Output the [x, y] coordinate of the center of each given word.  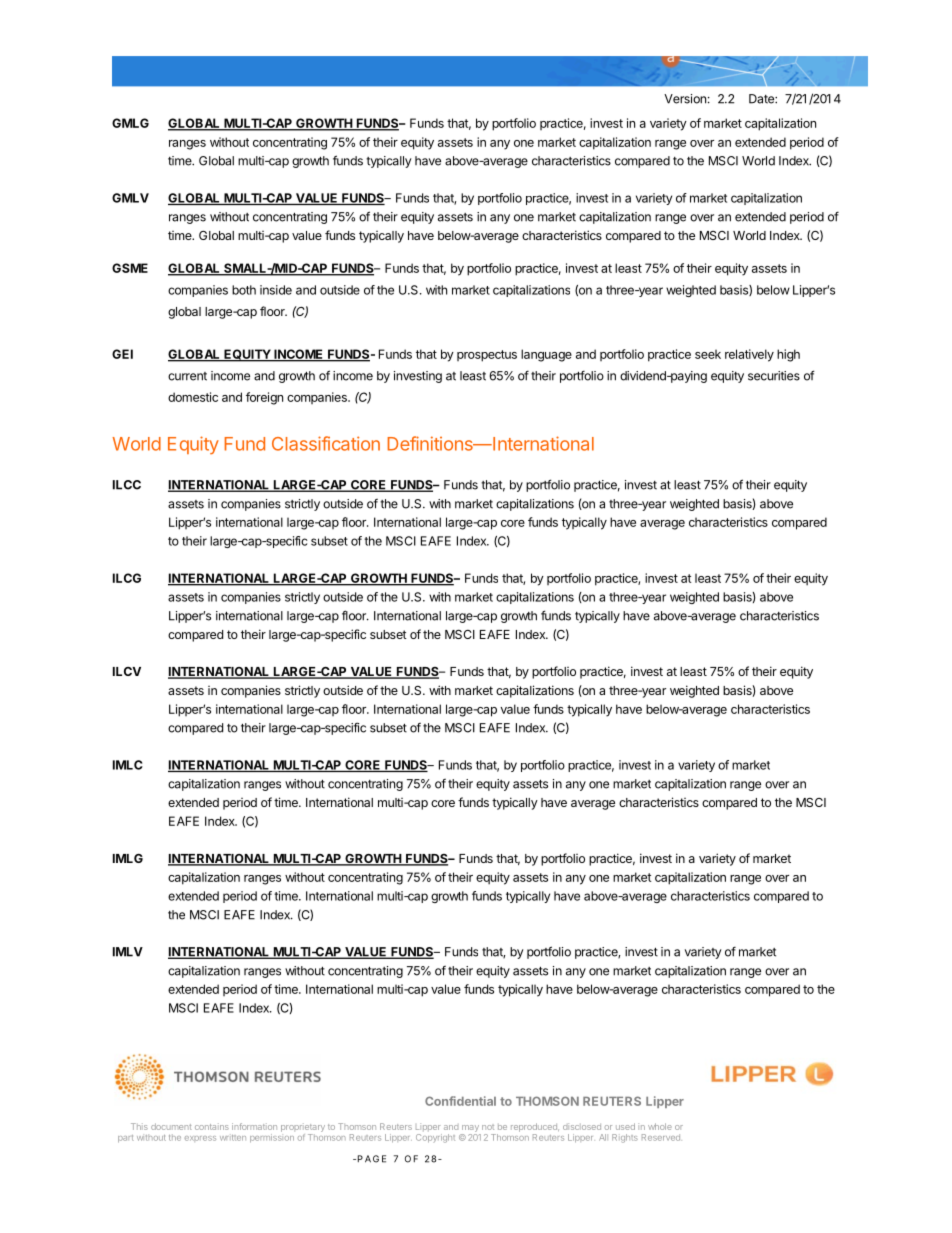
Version [685, 99]
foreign [264, 398]
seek [708, 354]
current [187, 376]
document [171, 1126]
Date [762, 99]
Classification [326, 443]
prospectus [487, 356]
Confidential [460, 1101]
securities [774, 376]
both [244, 290]
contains [212, 1126]
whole [660, 1126]
